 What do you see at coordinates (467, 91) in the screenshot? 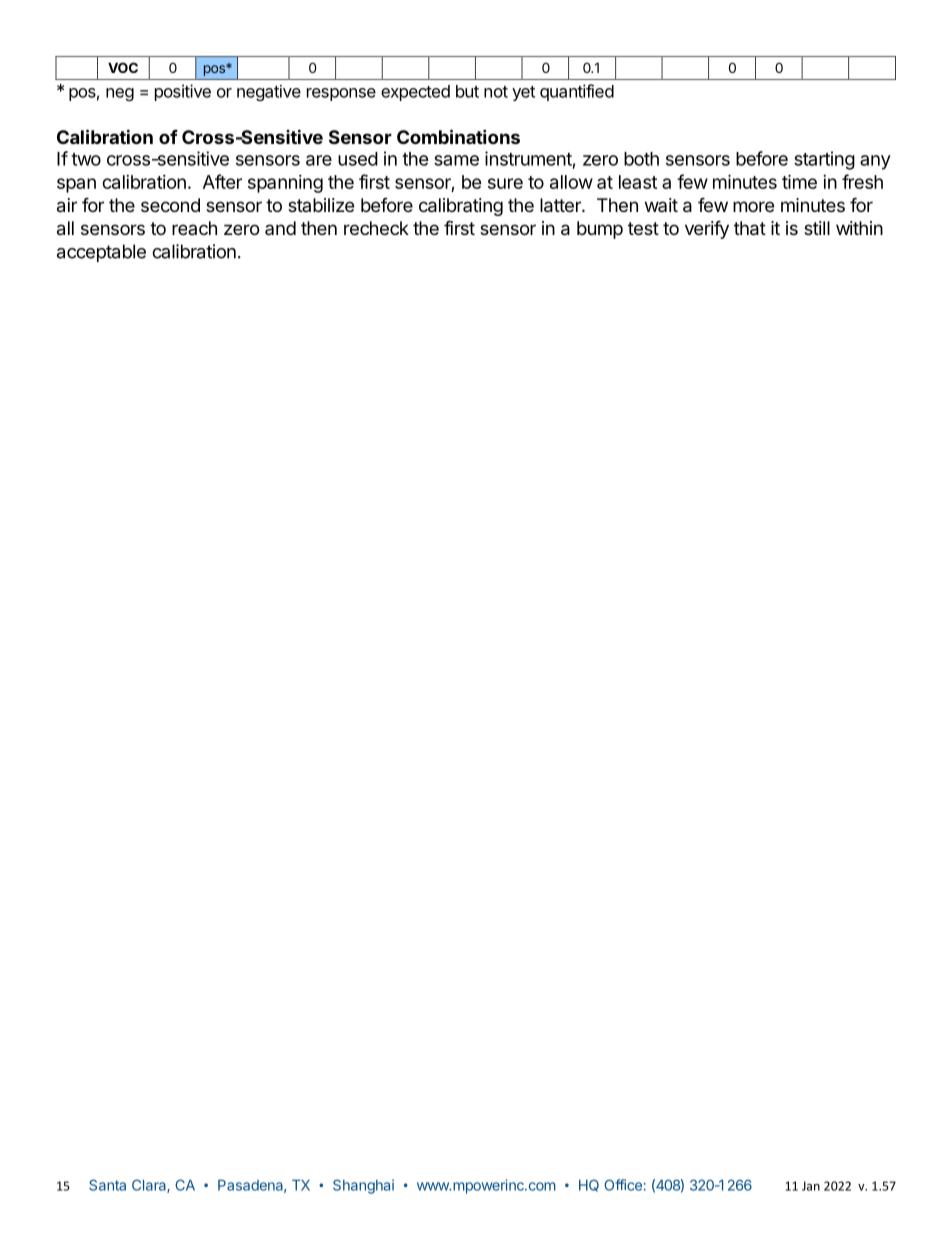
I see `but` at bounding box center [467, 91].
